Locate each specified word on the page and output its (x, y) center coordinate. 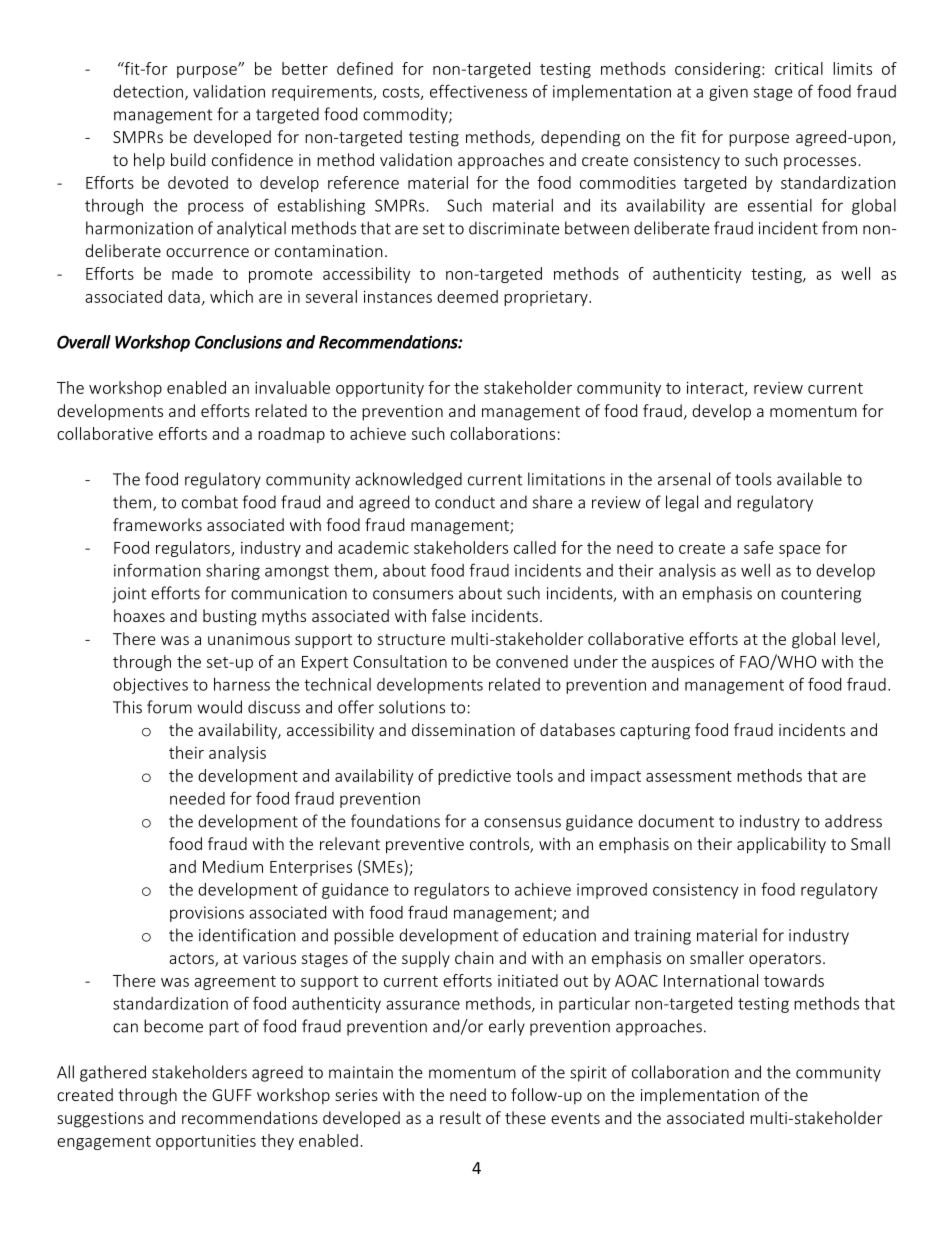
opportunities (206, 1142)
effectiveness (478, 91)
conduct (465, 502)
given (728, 93)
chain (474, 957)
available (809, 479)
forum (169, 707)
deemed (467, 296)
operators (785, 960)
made (192, 273)
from (839, 228)
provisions (207, 914)
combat (210, 502)
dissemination (463, 729)
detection (148, 91)
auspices (683, 663)
